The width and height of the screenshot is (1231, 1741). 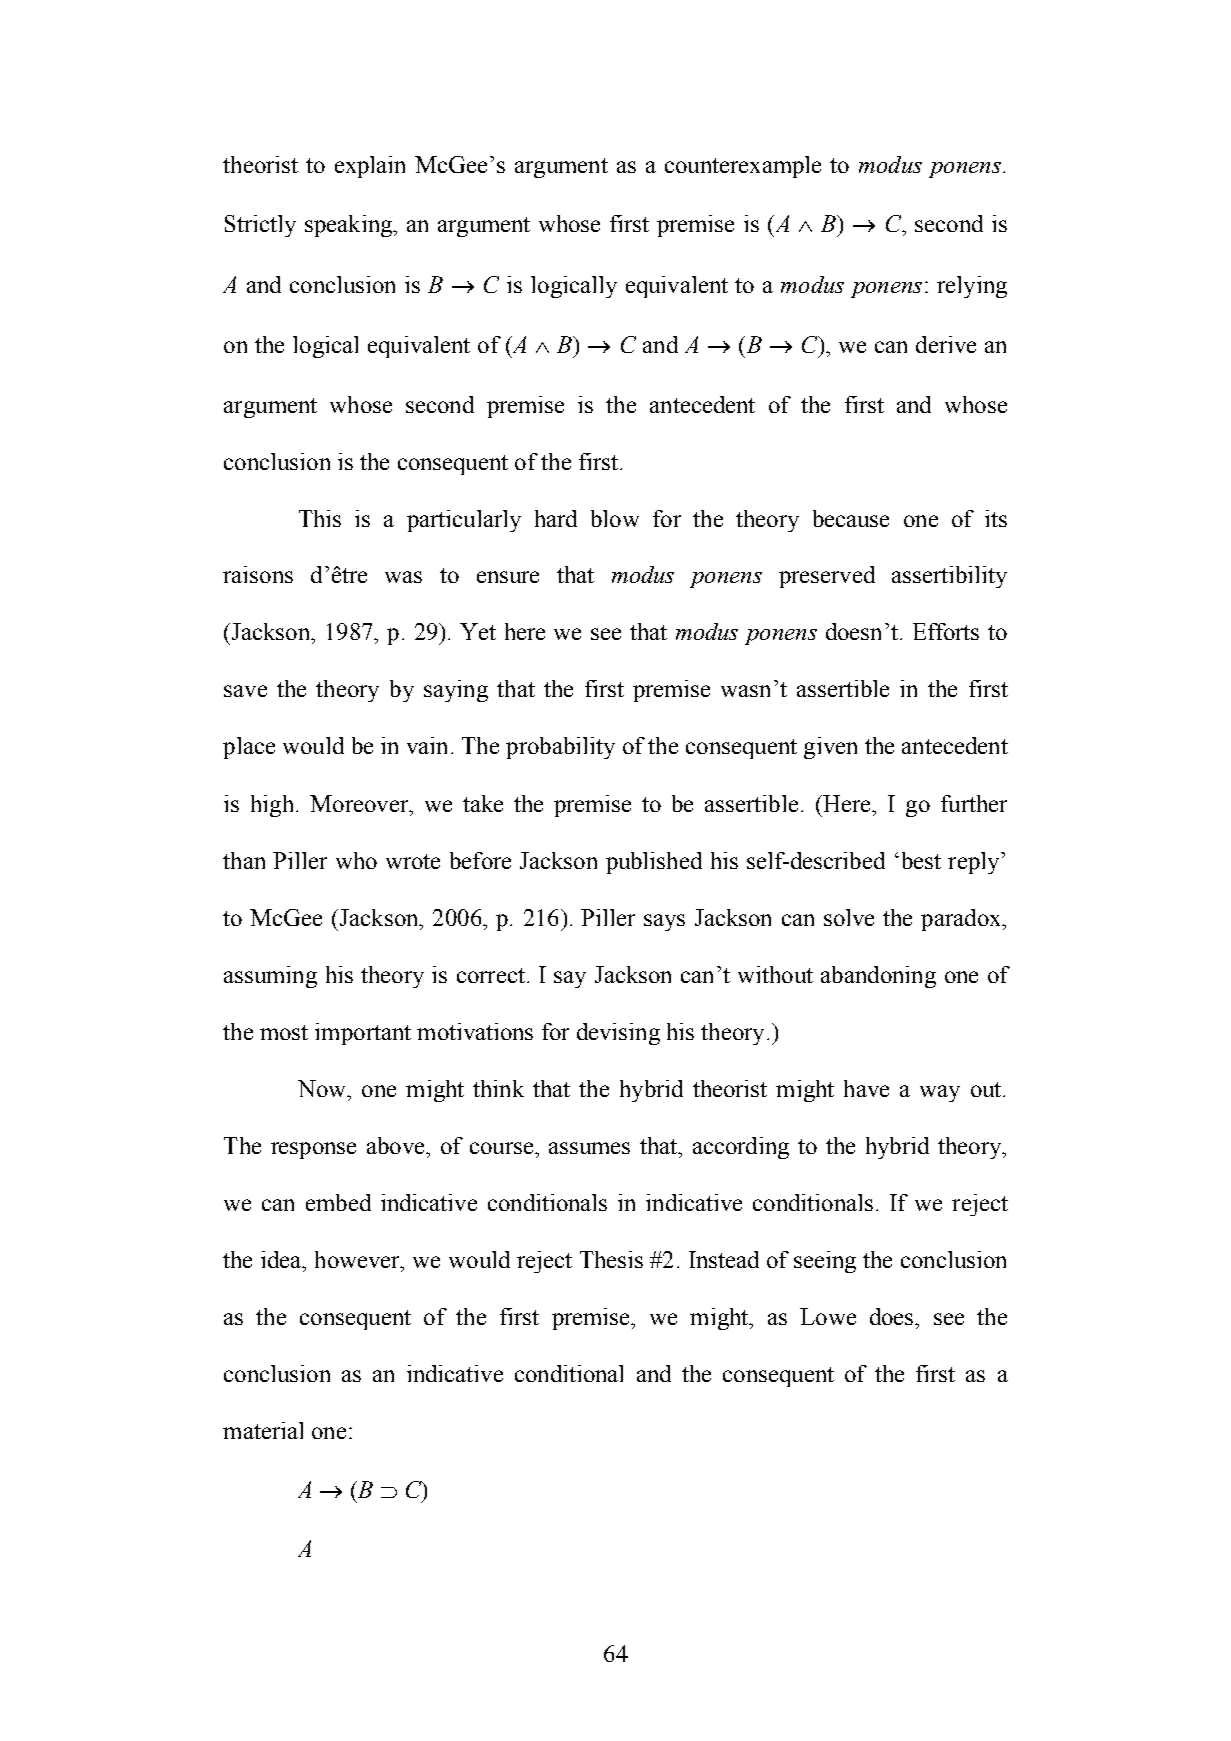 What do you see at coordinates (849, 917) in the screenshot?
I see `solve` at bounding box center [849, 917].
